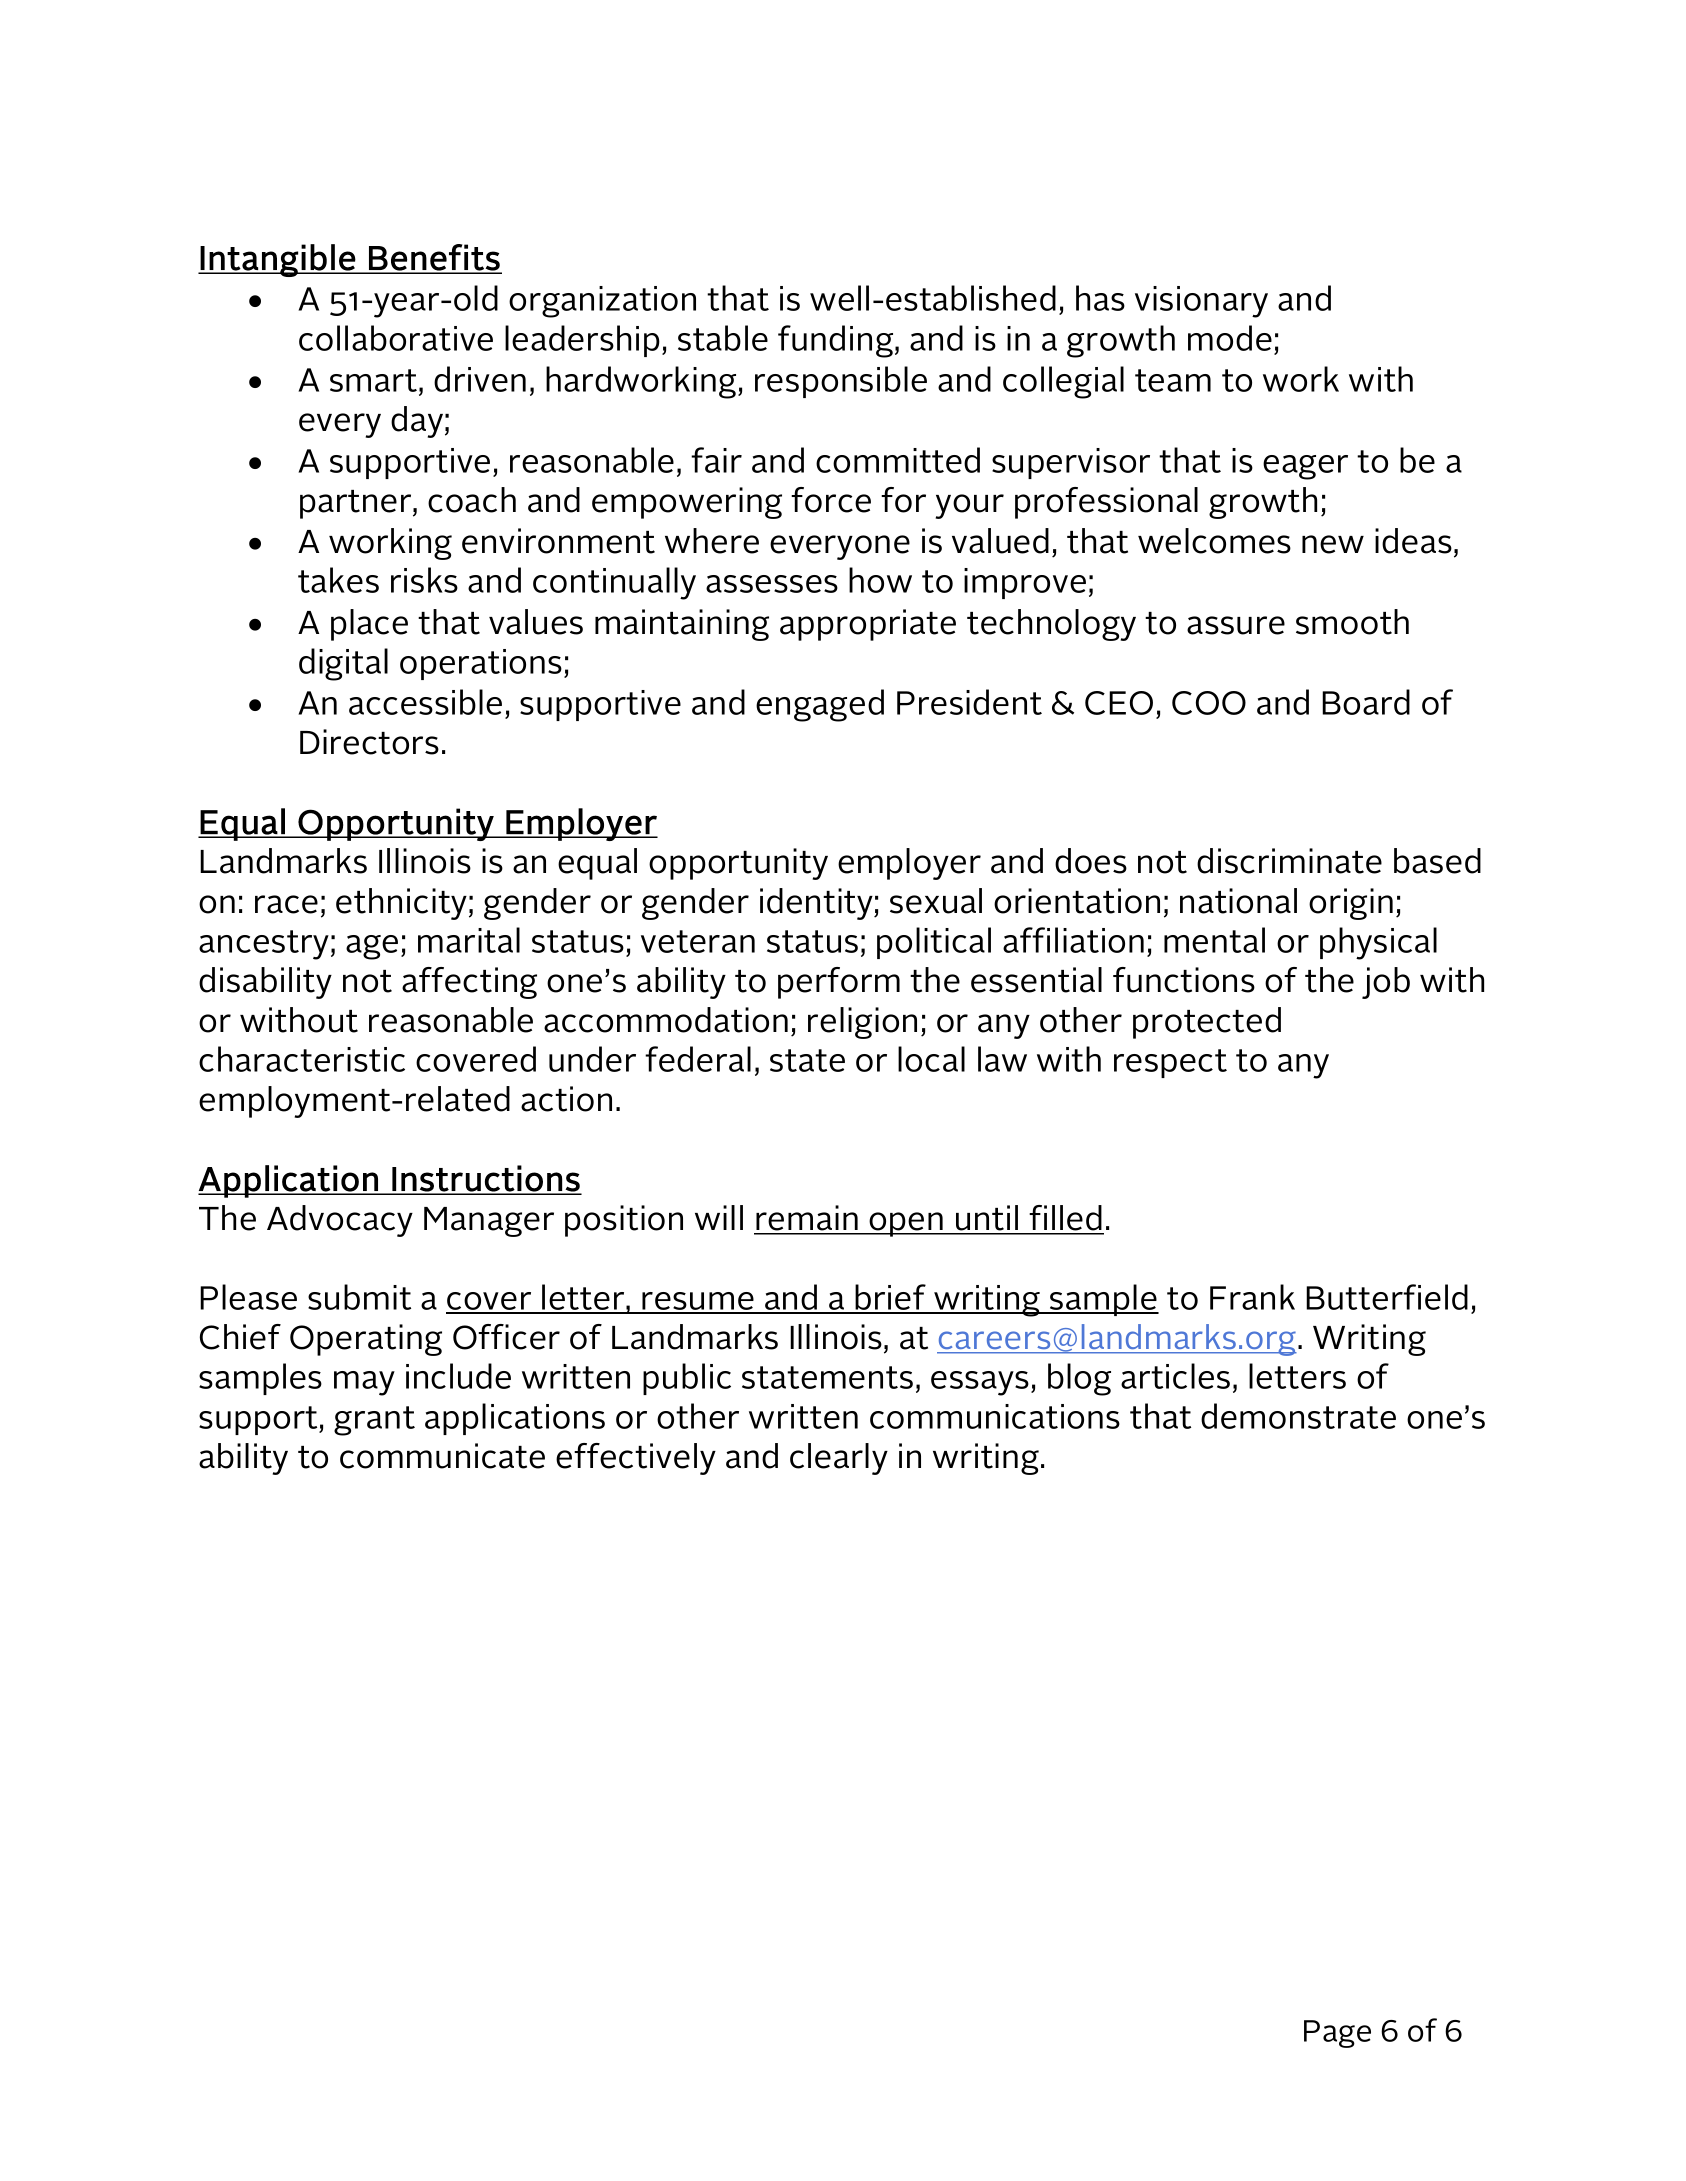 The width and height of the screenshot is (1686, 2181). What do you see at coordinates (906, 1224) in the screenshot?
I see `open` at bounding box center [906, 1224].
